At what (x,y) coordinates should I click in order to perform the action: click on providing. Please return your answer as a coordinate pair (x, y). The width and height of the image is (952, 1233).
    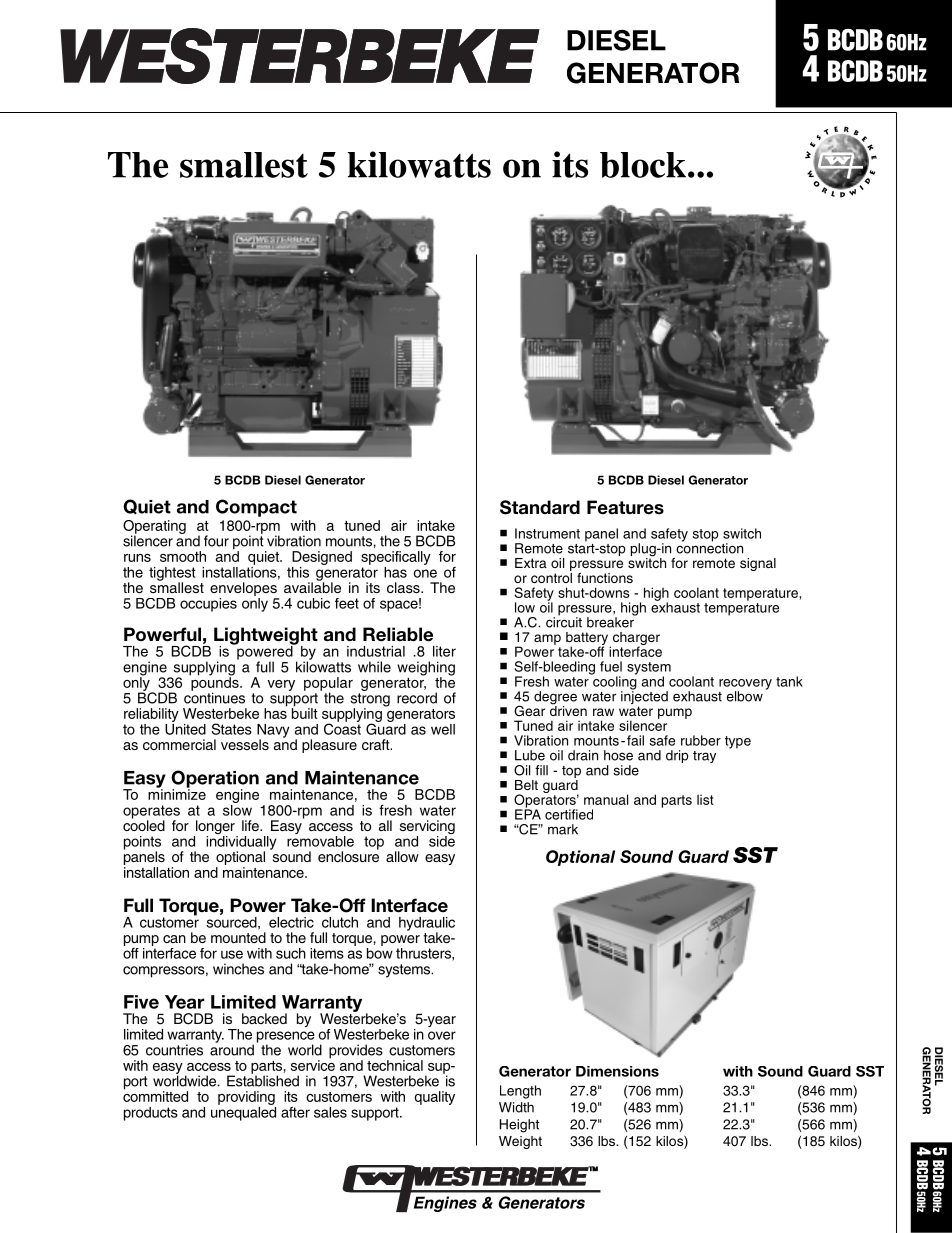
    Looking at the image, I should click on (247, 1099).
